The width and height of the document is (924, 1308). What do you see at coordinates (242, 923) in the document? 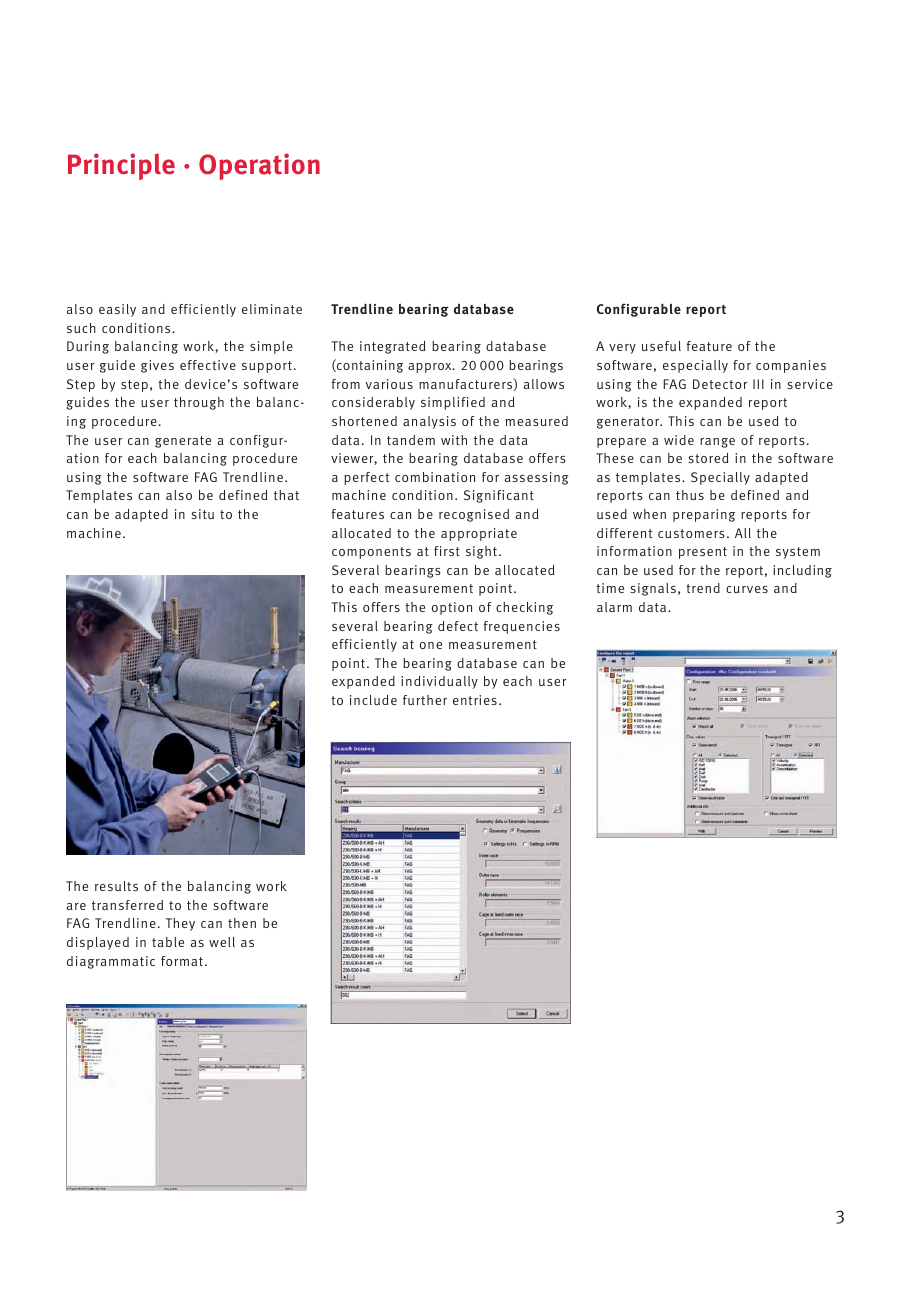
I see `then` at bounding box center [242, 923].
